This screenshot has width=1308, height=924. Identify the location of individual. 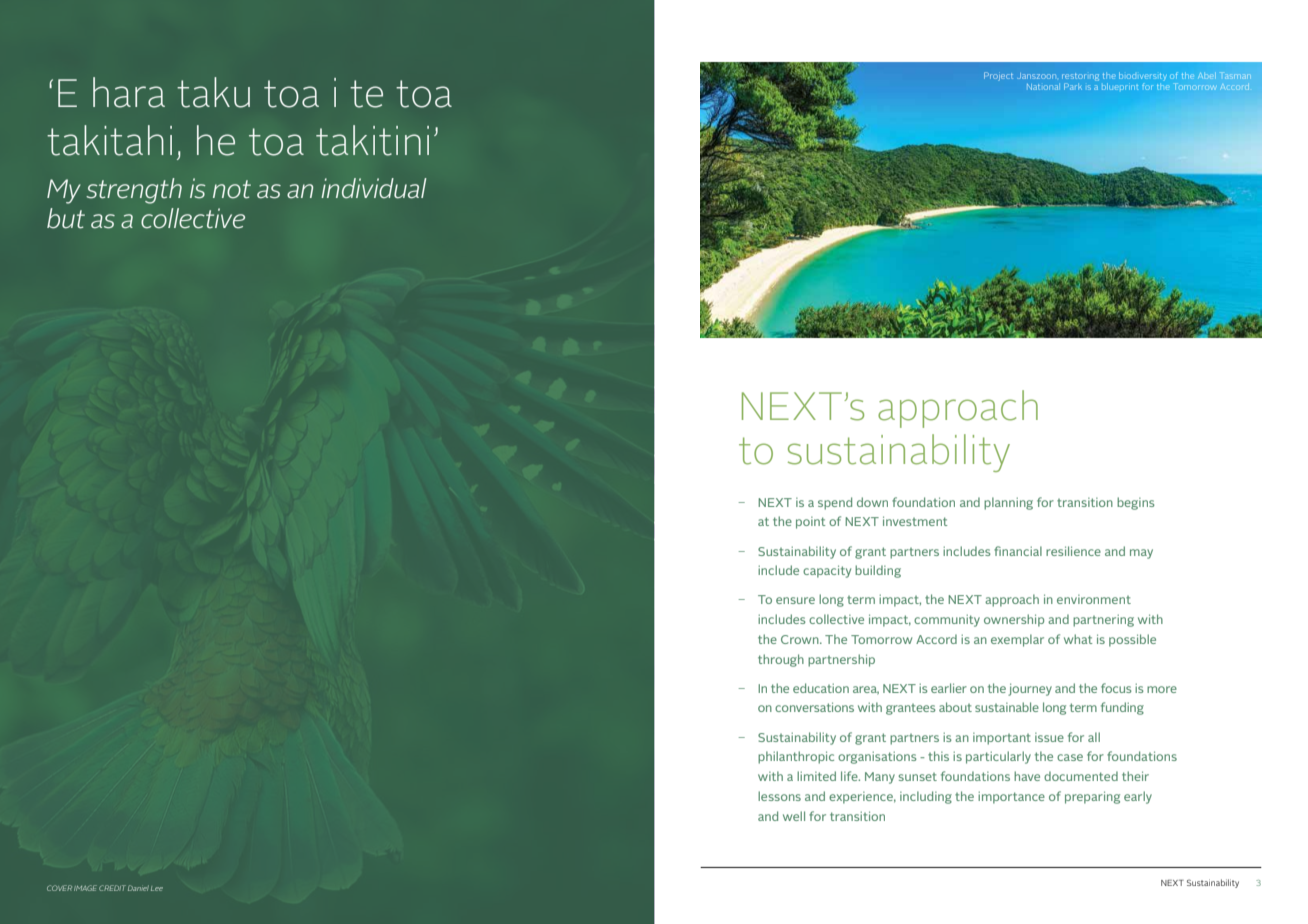
(374, 188).
